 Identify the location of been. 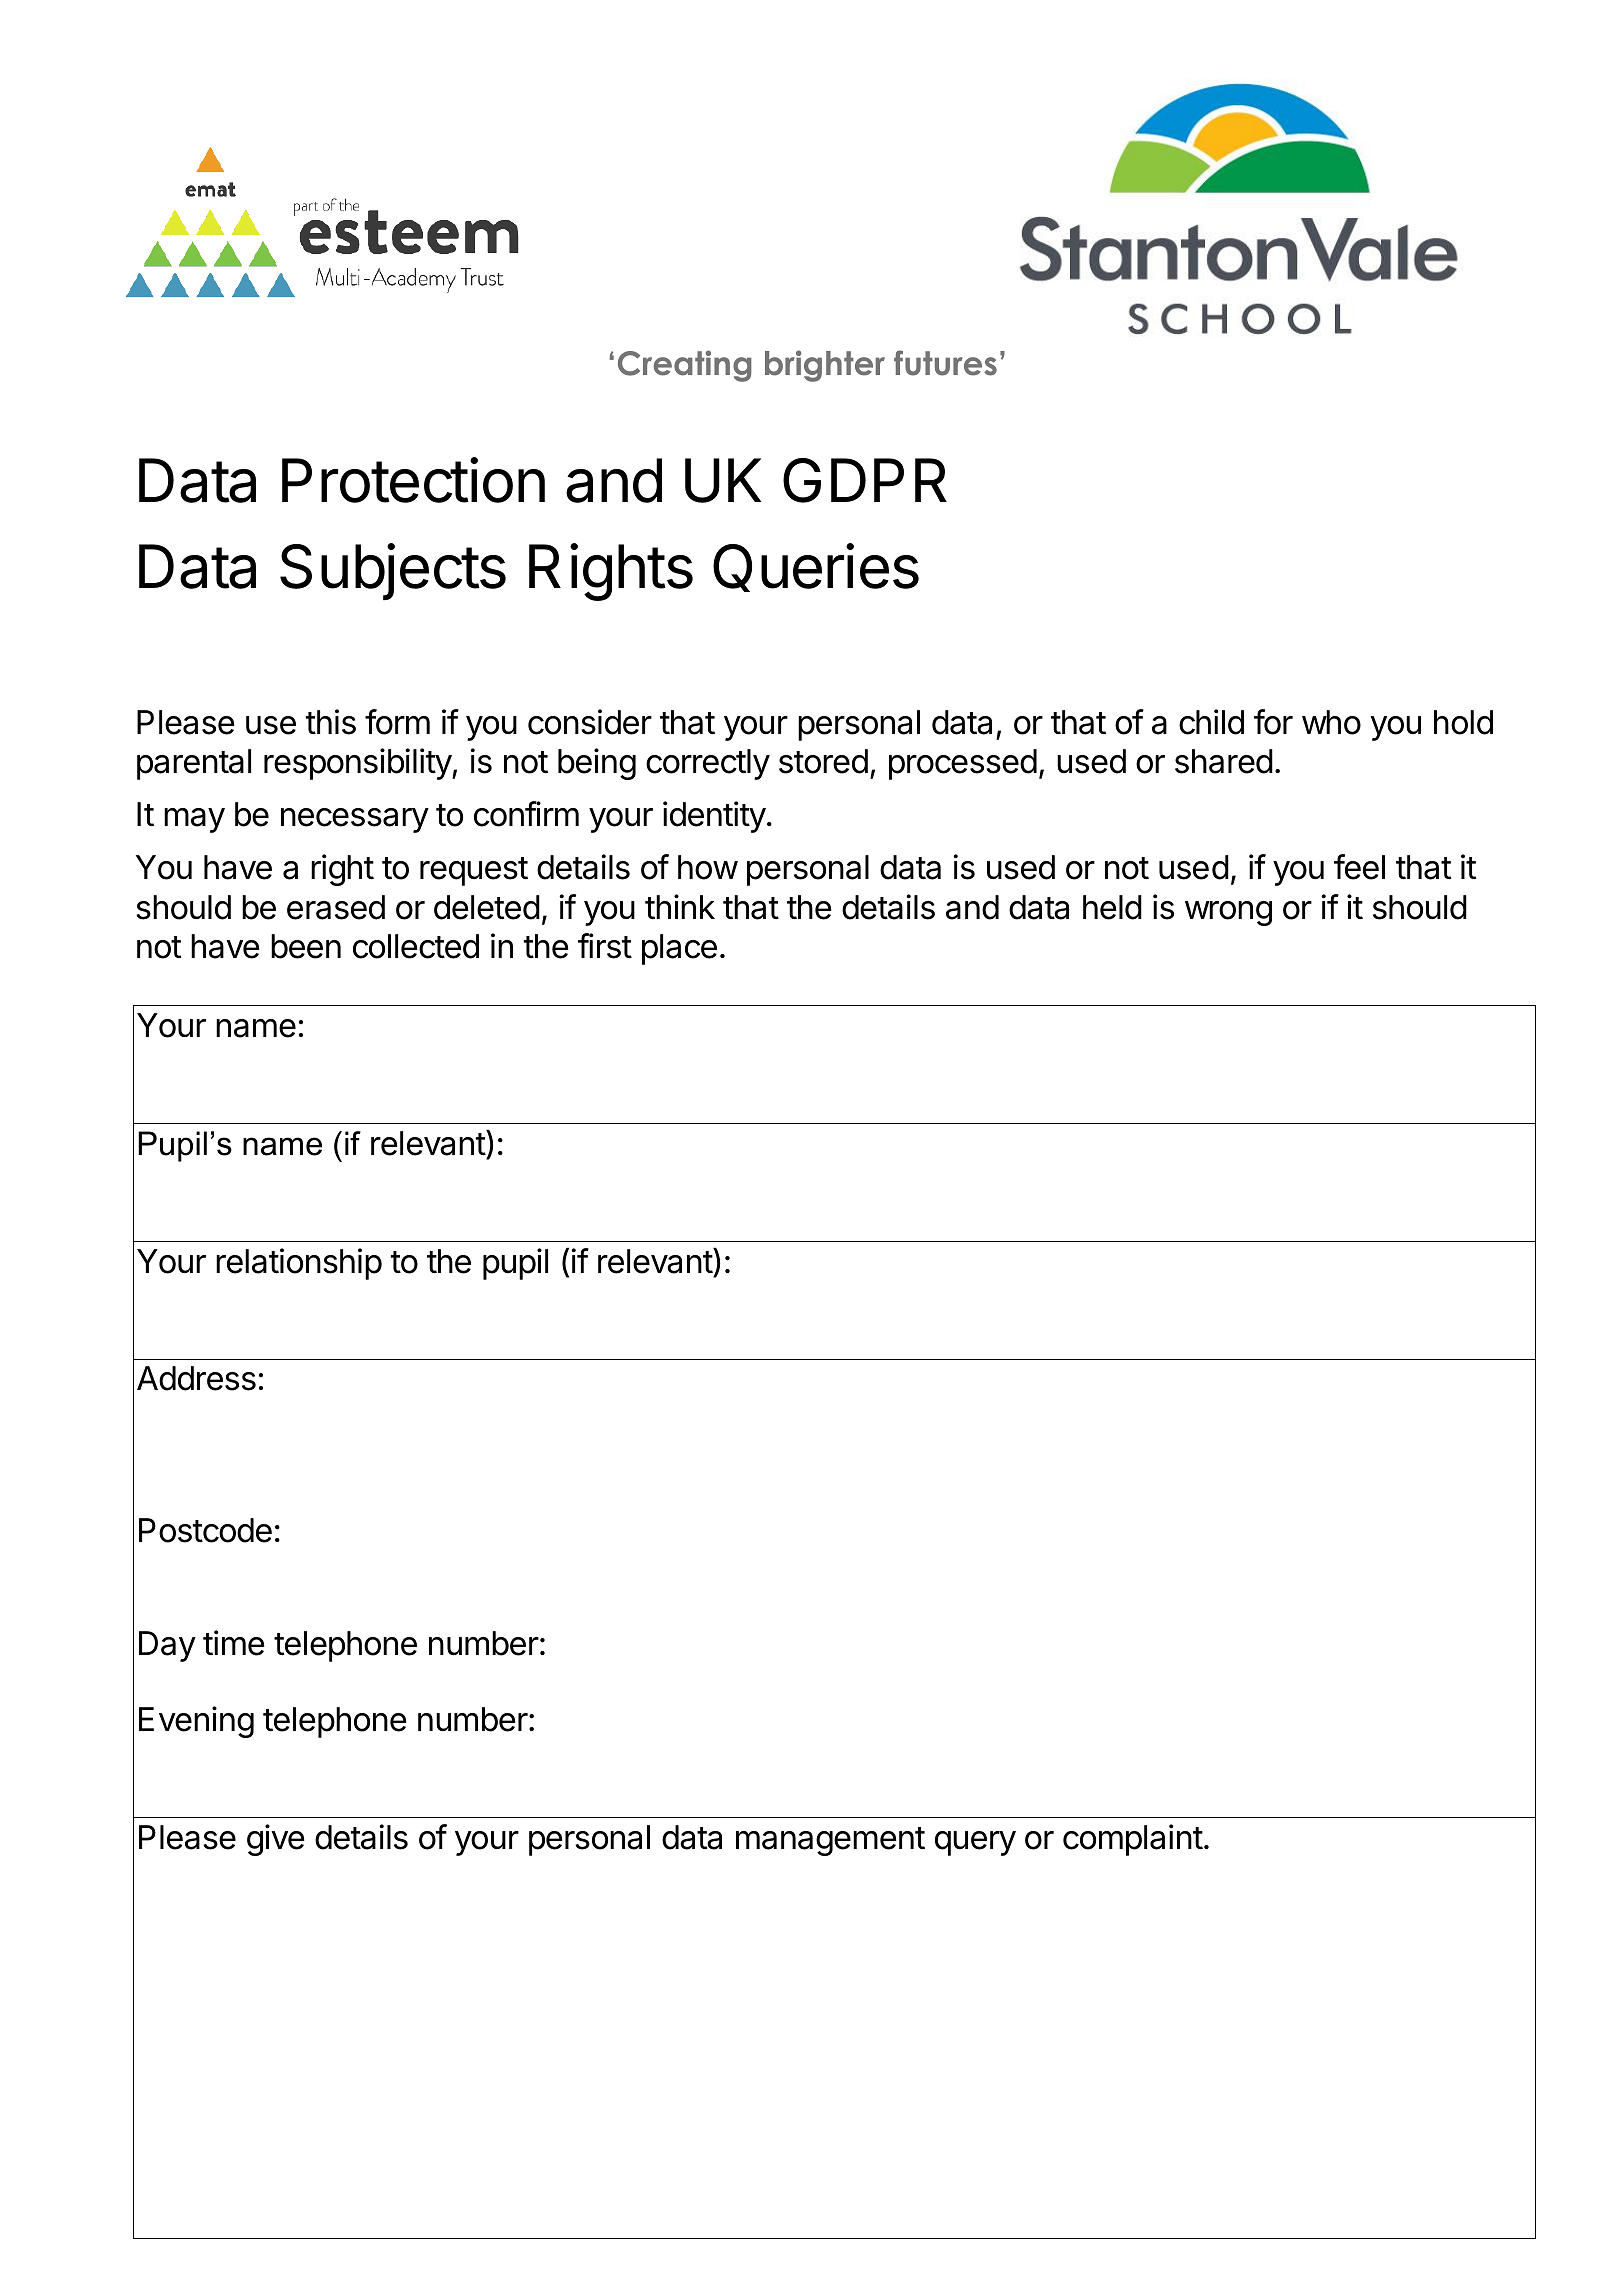
(306, 946).
